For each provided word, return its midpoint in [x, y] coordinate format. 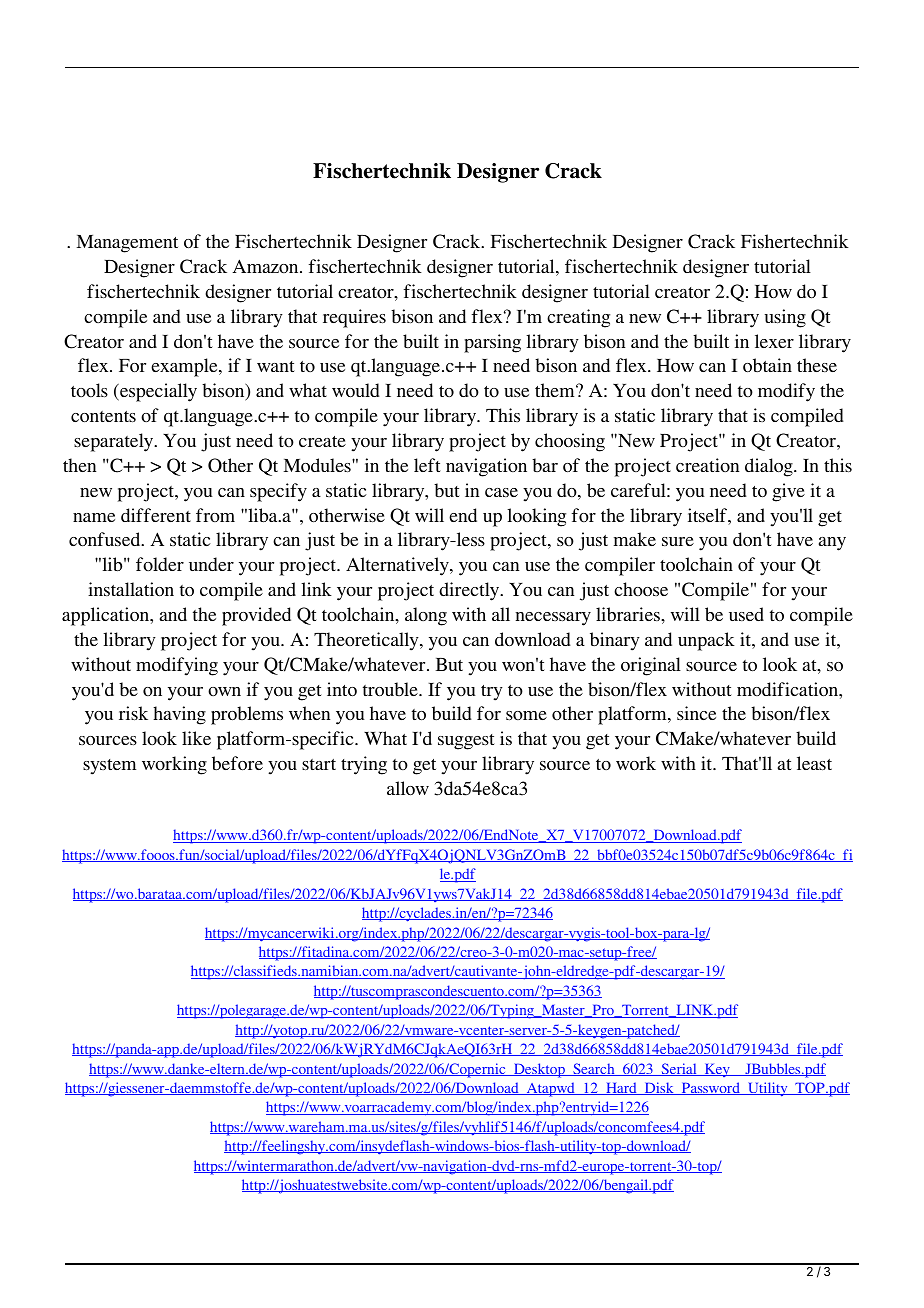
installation [131, 589]
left [427, 465]
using [785, 318]
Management [127, 244]
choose [641, 589]
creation [707, 465]
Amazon [266, 266]
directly [470, 591]
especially [157, 392]
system [109, 767]
